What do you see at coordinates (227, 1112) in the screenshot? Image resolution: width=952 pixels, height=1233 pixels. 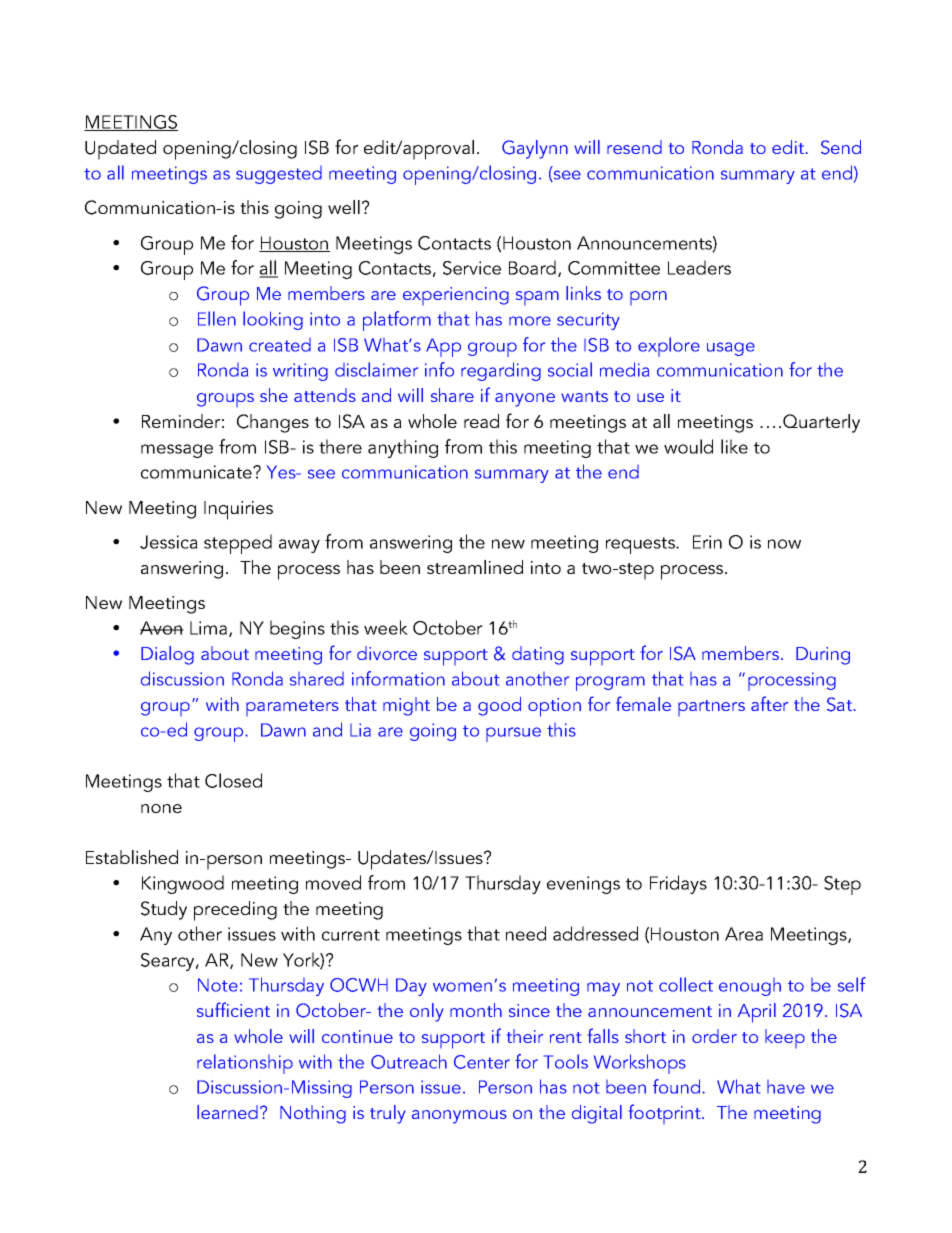 I see `learned` at bounding box center [227, 1112].
